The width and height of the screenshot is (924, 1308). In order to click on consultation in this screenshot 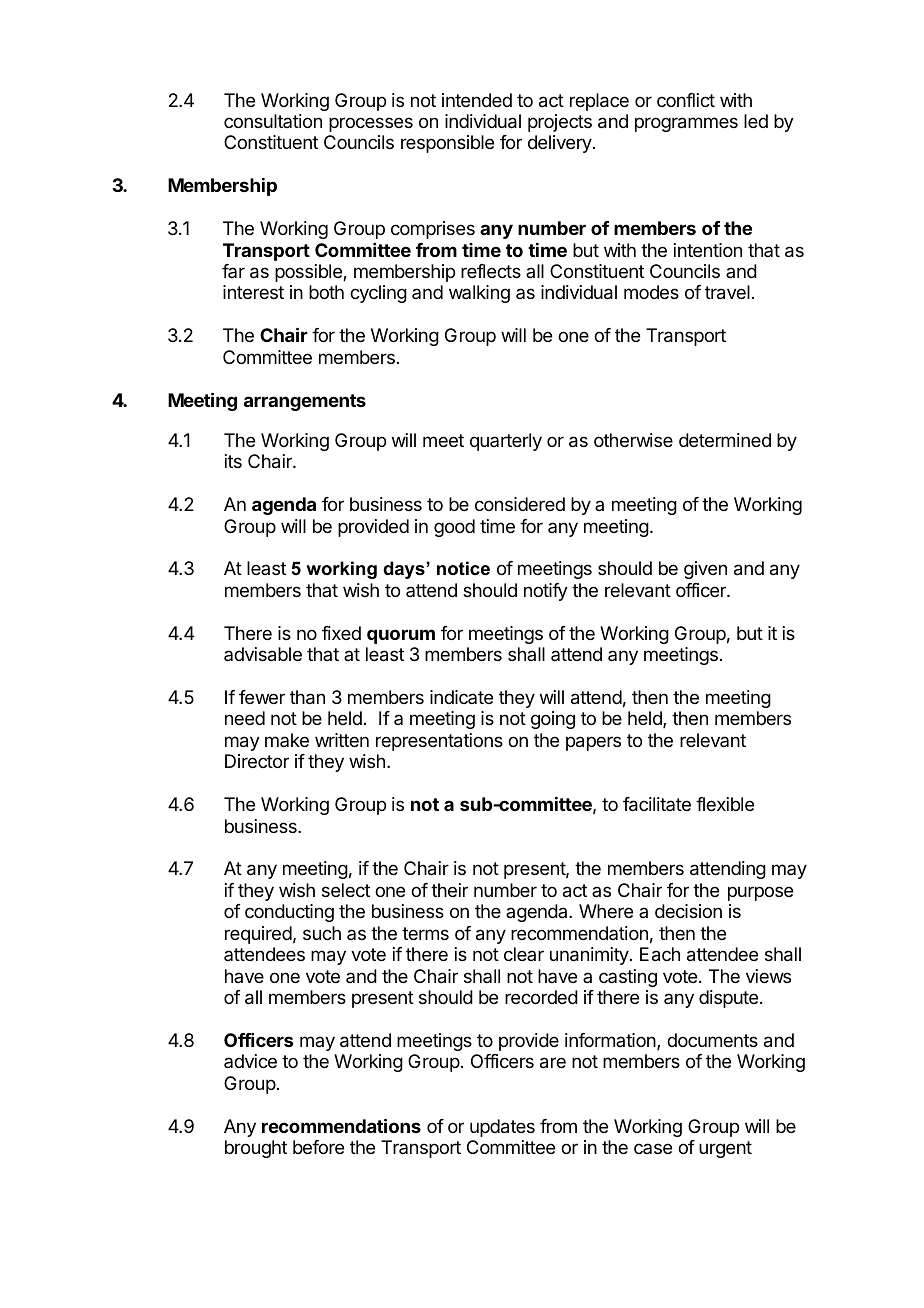, I will do `click(273, 121)`.
